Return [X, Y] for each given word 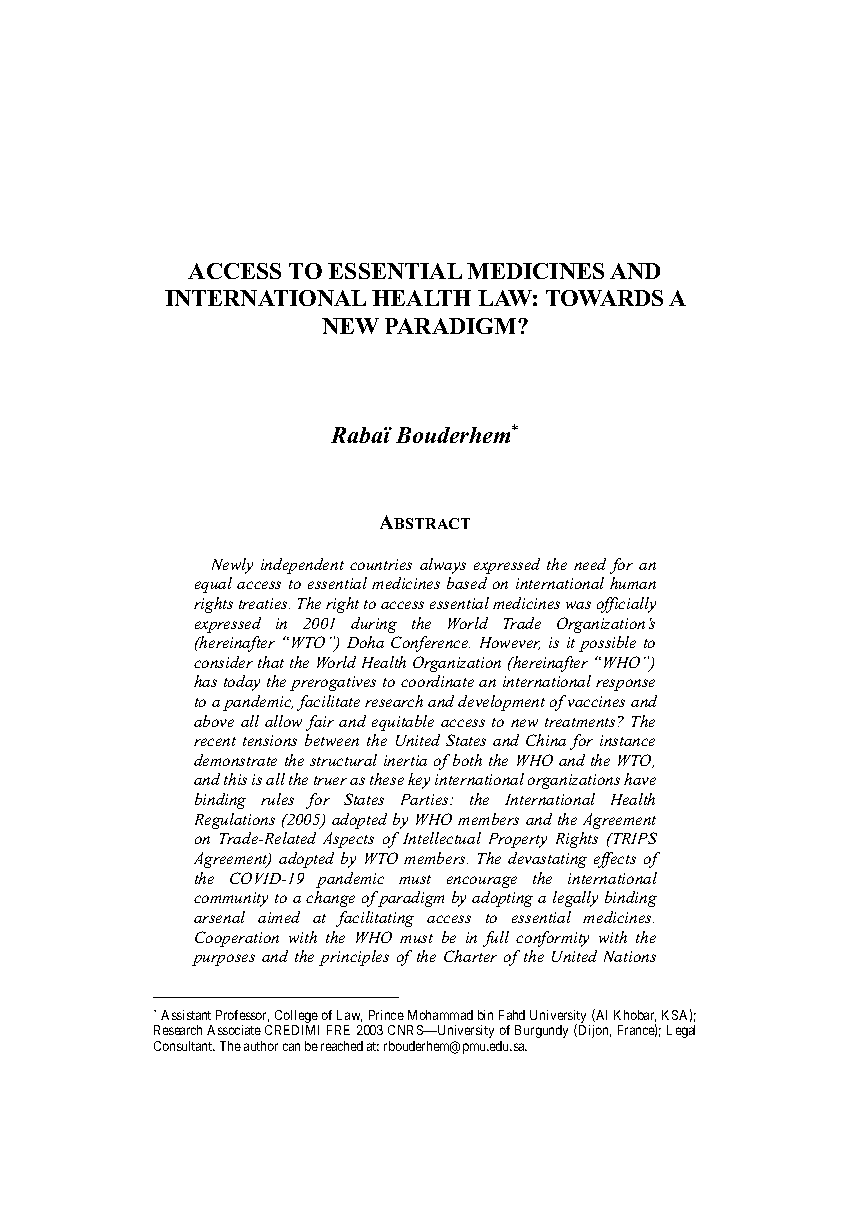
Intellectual [442, 838]
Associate [234, 1030]
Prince [386, 1015]
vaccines [596, 701]
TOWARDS [604, 298]
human [633, 583]
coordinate [437, 681]
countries [381, 564]
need [590, 564]
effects [615, 860]
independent [302, 566]
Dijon [593, 1031]
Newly [232, 566]
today [242, 683]
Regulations [235, 821]
